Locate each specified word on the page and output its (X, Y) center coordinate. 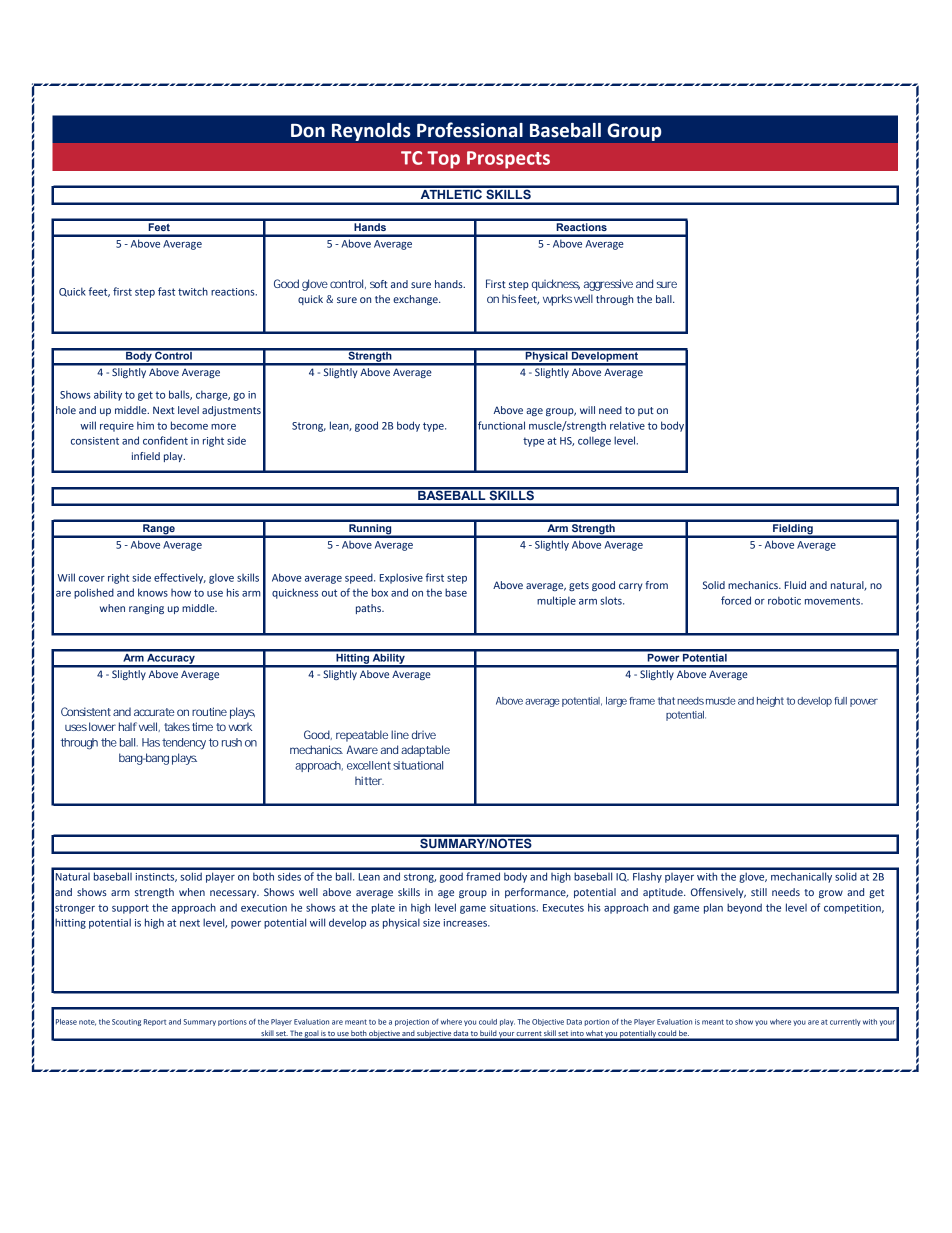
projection (412, 1022)
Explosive (401, 578)
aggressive (608, 285)
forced (736, 600)
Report (155, 1022)
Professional (470, 130)
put (646, 411)
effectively (180, 578)
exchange (416, 300)
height (770, 702)
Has (151, 742)
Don (308, 131)
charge (213, 395)
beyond (744, 908)
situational (418, 765)
